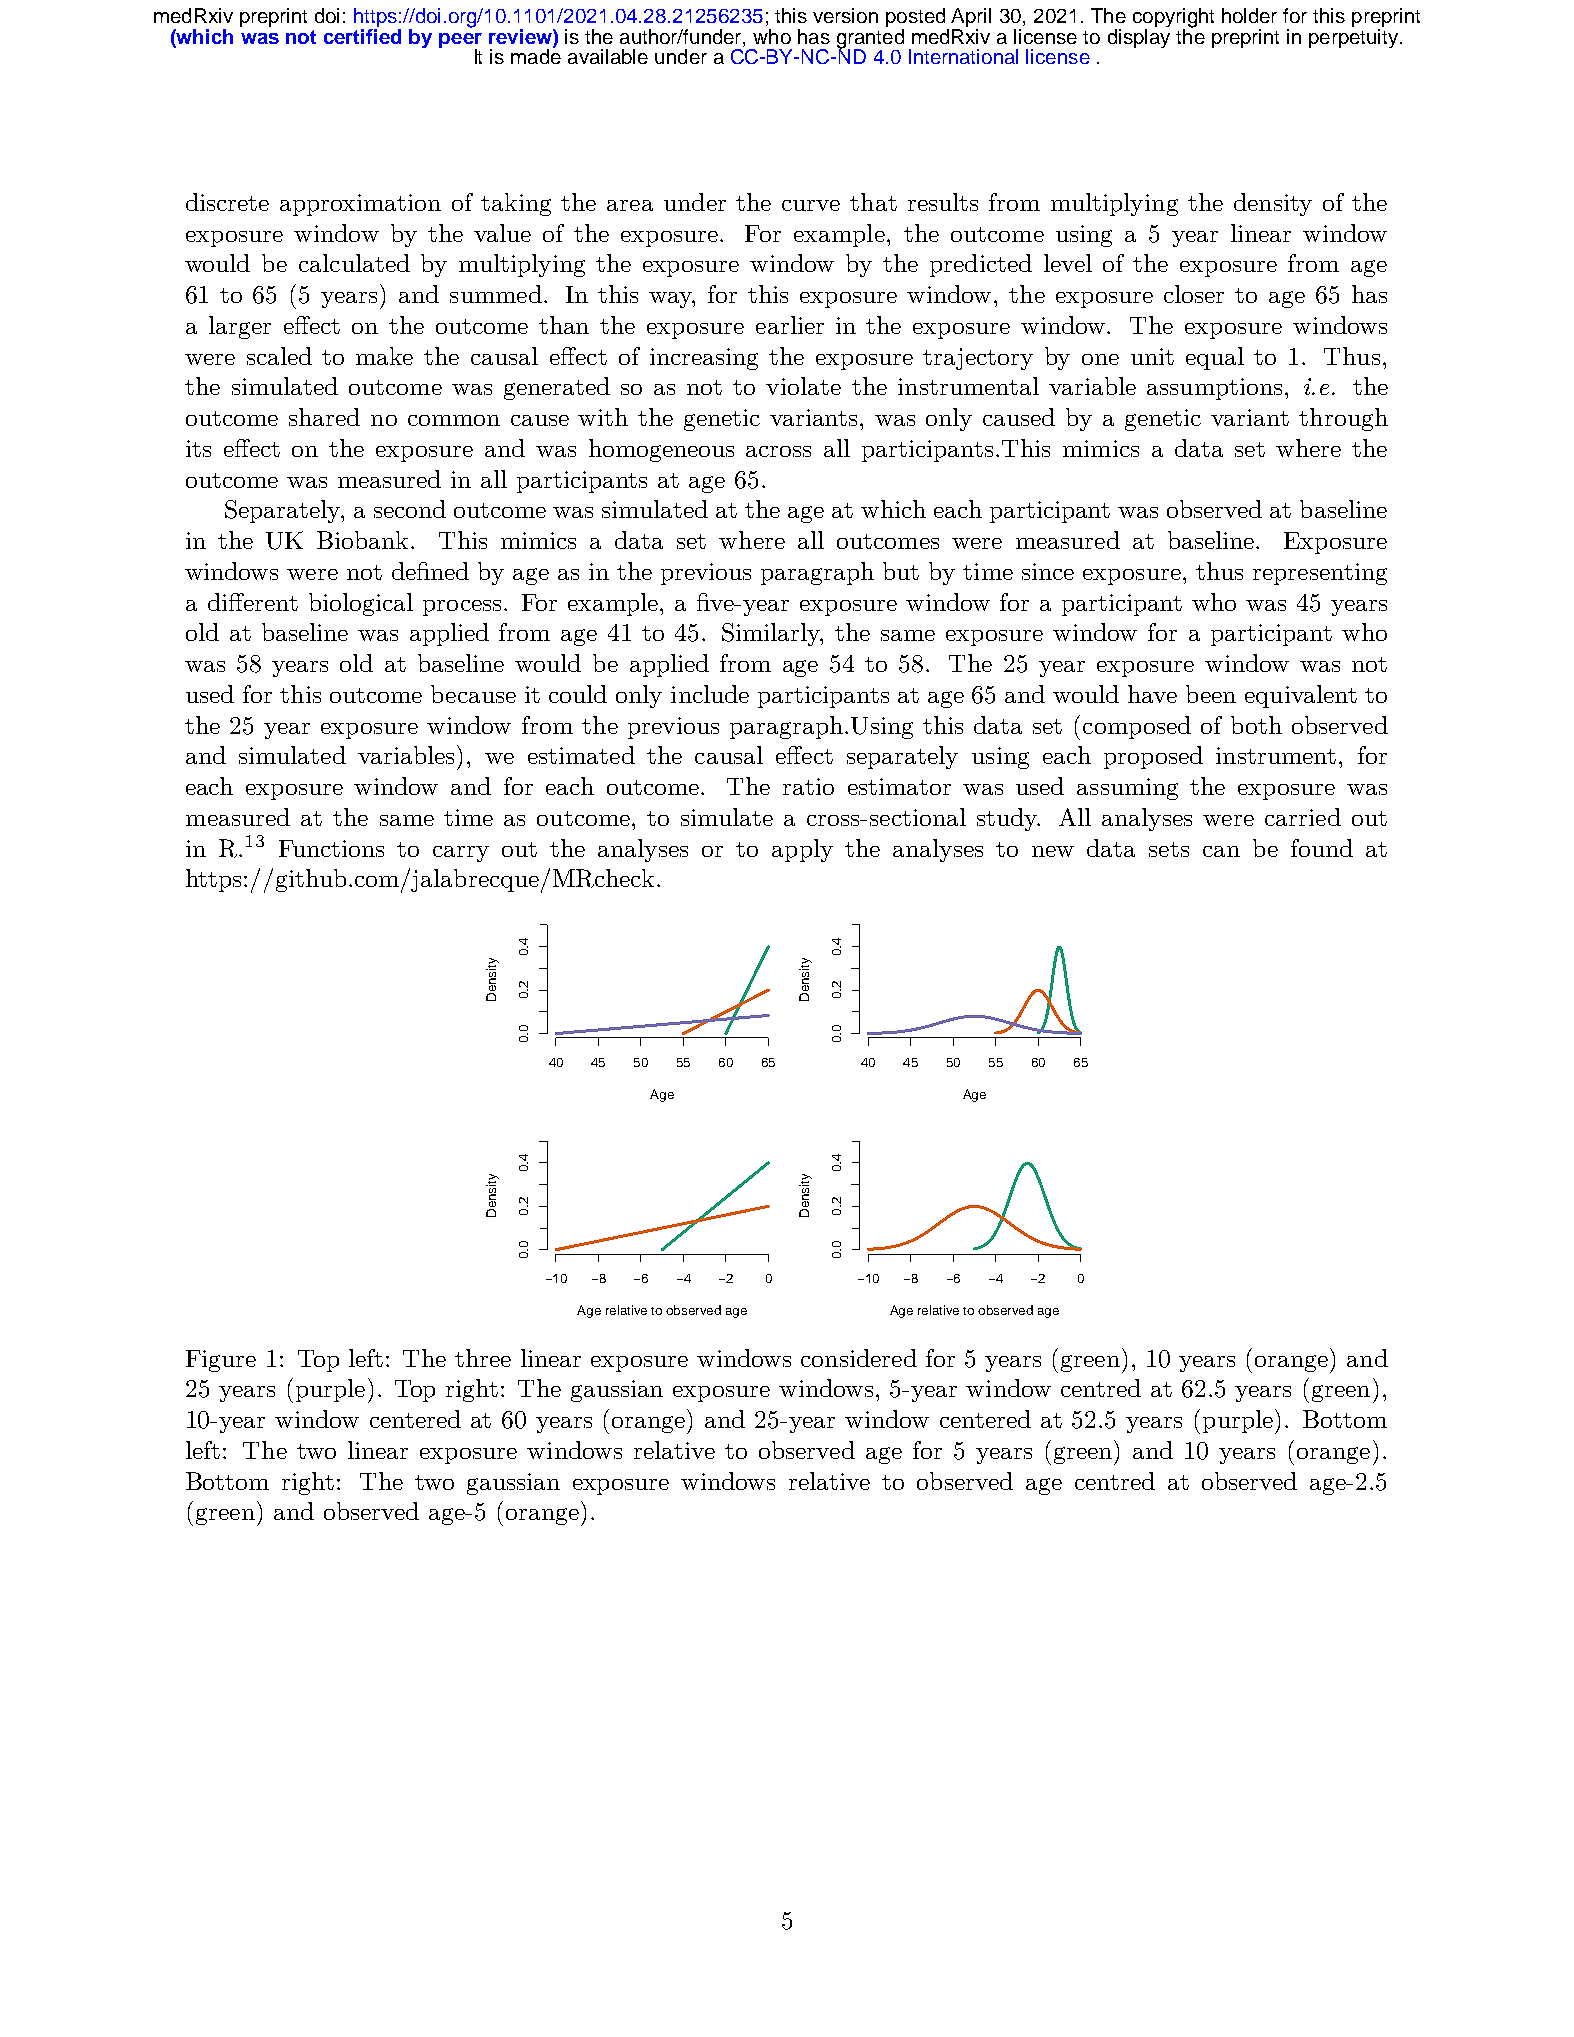  What do you see at coordinates (845, 15) in the screenshot?
I see `version` at bounding box center [845, 15].
